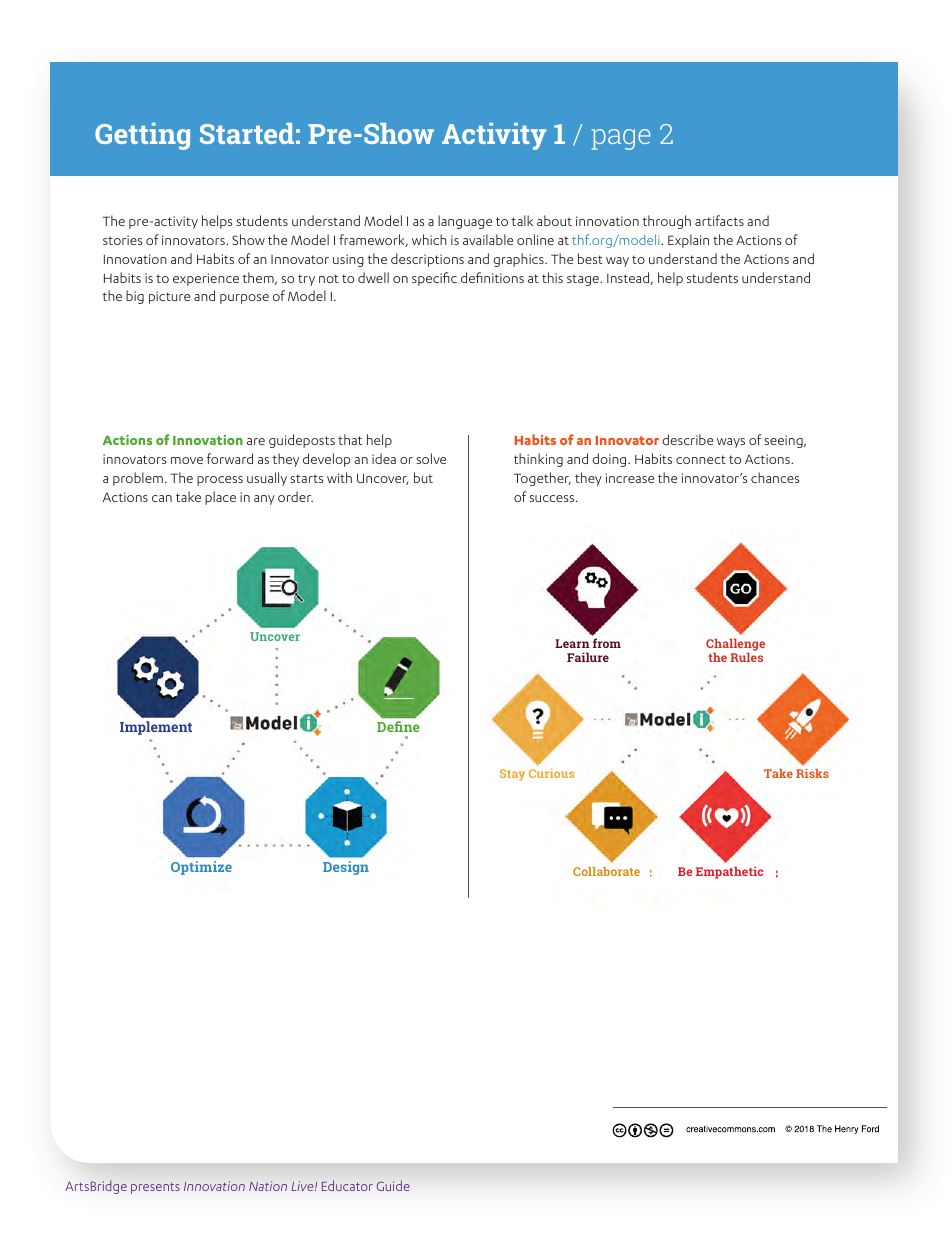  I want to click on artifacts, so click(719, 220).
